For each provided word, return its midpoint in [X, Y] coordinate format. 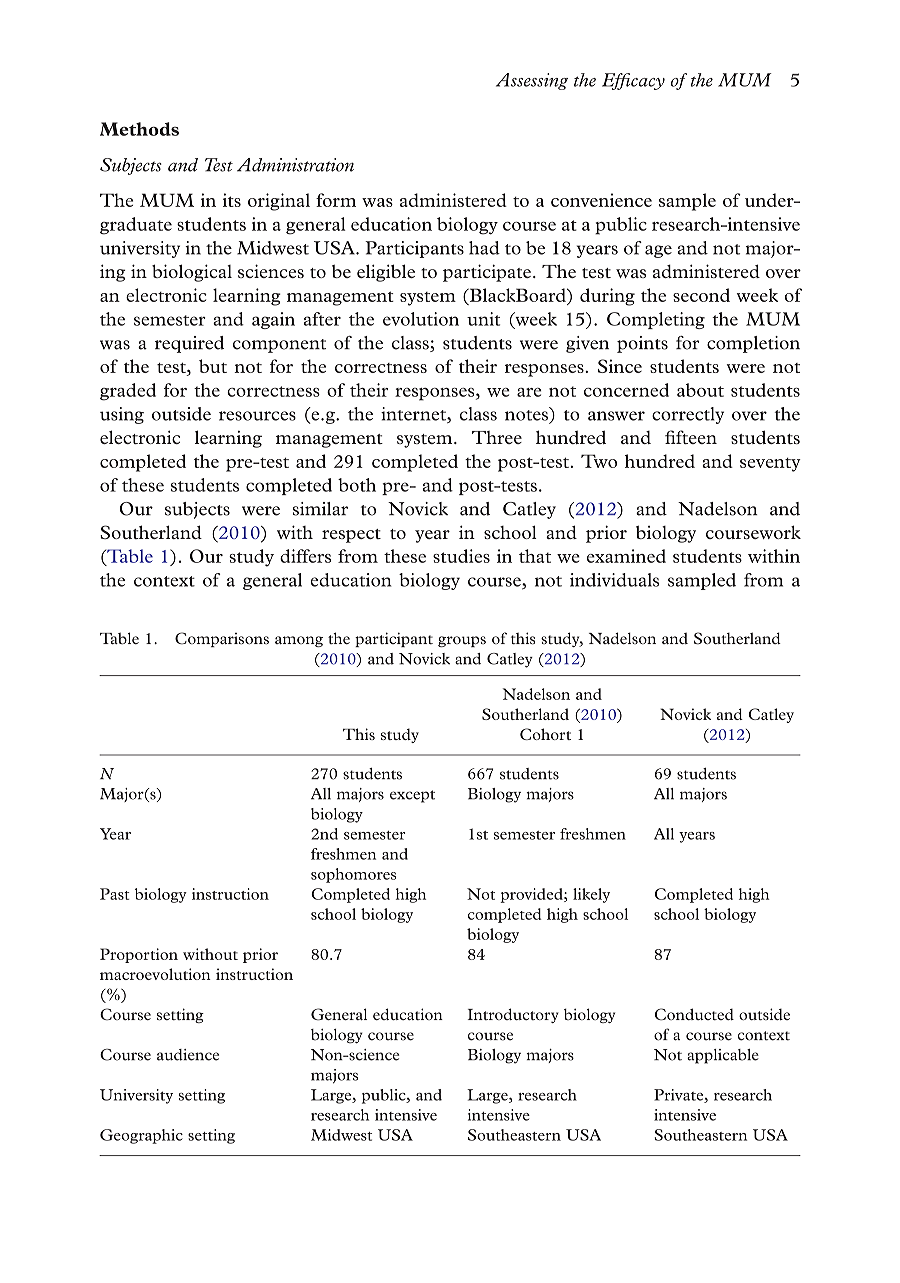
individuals [614, 580]
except [412, 796]
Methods [139, 129]
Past [115, 894]
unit [483, 319]
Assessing [532, 81]
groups [462, 641]
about [700, 390]
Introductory [513, 1015]
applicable [723, 1056]
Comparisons [222, 639]
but [213, 366]
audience [188, 1055]
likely [591, 895]
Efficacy [633, 81]
